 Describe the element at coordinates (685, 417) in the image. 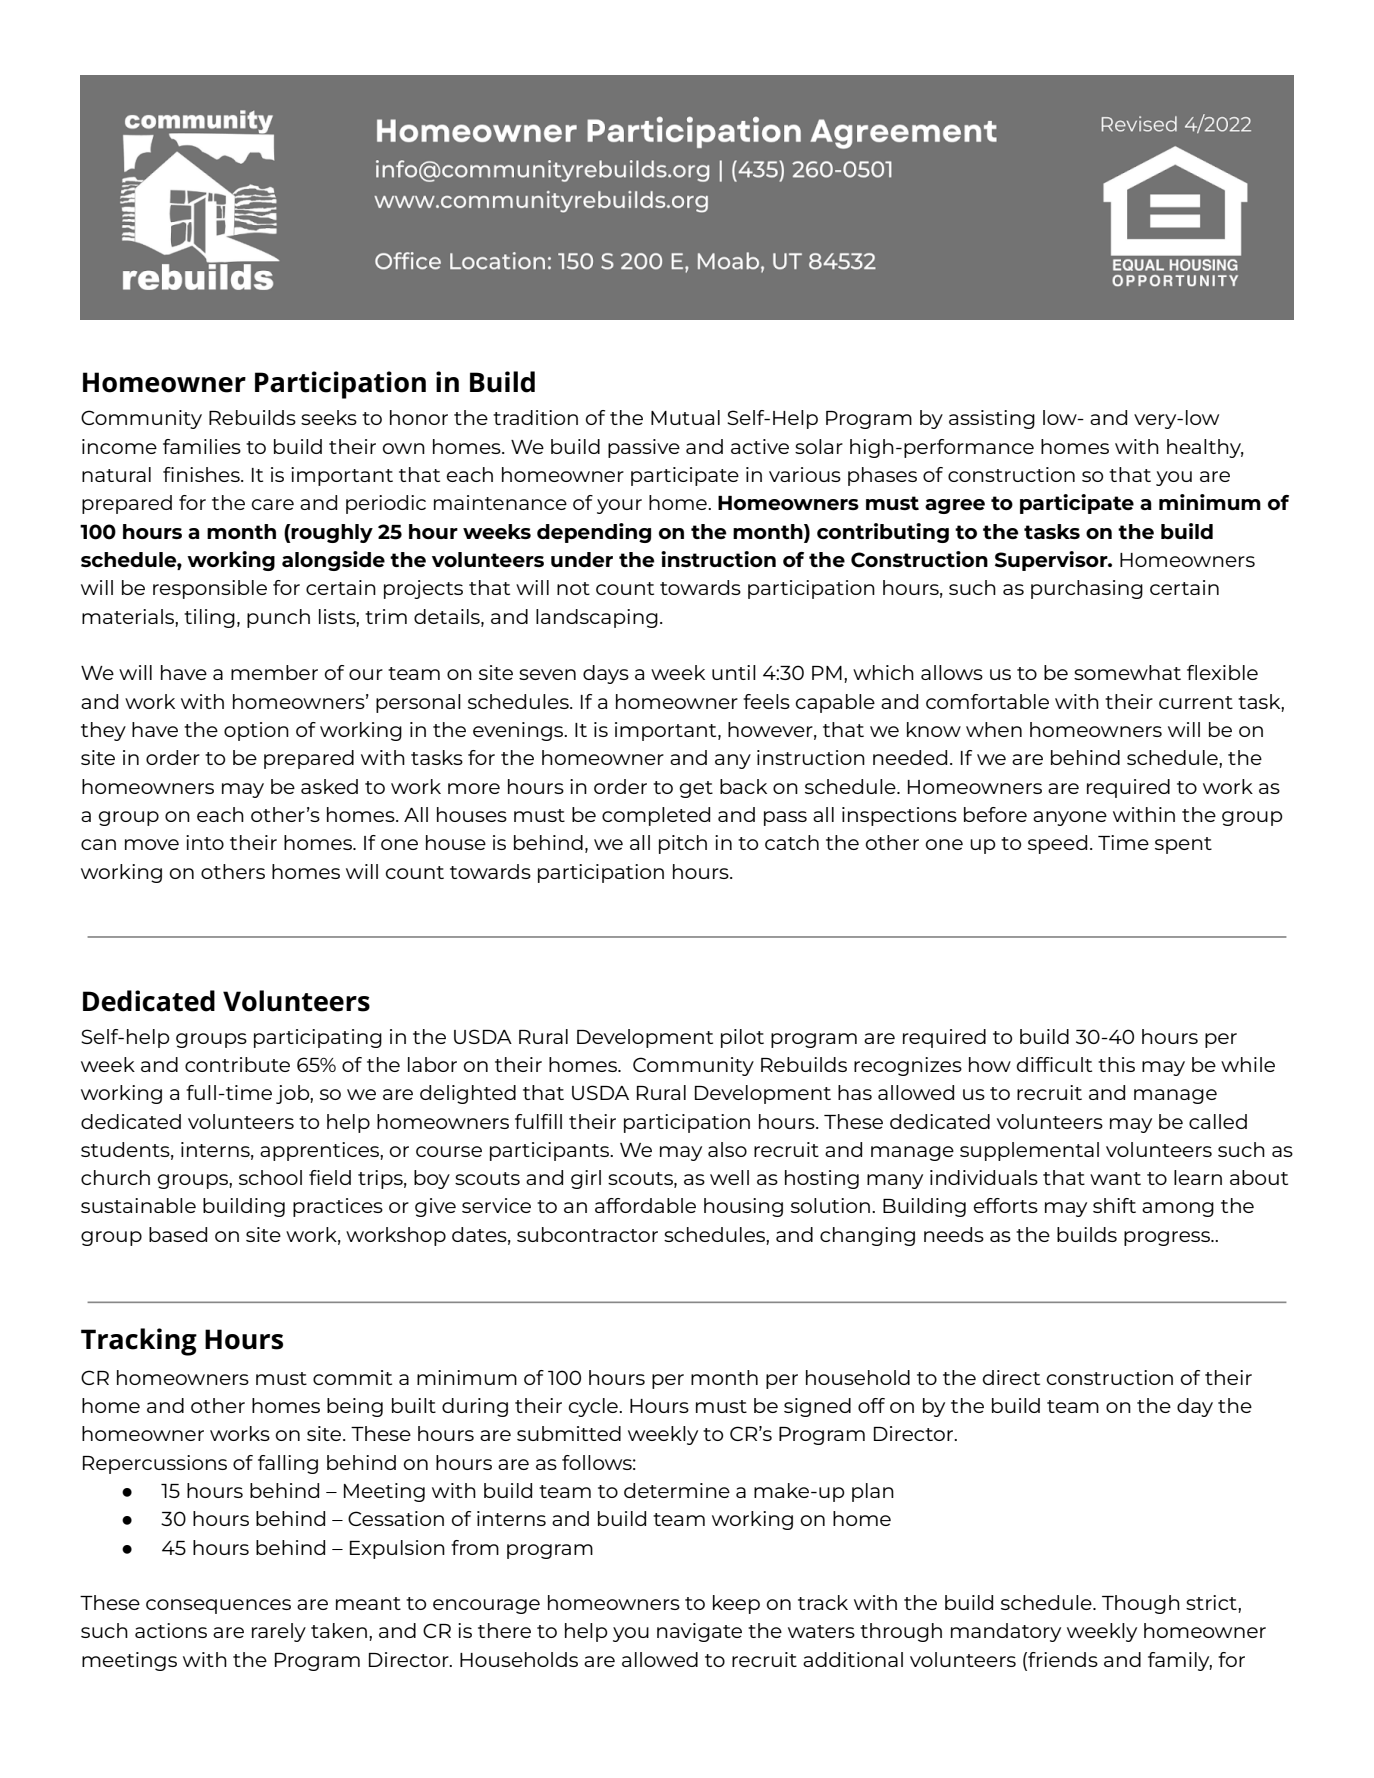

I see `Mutual` at that location.
